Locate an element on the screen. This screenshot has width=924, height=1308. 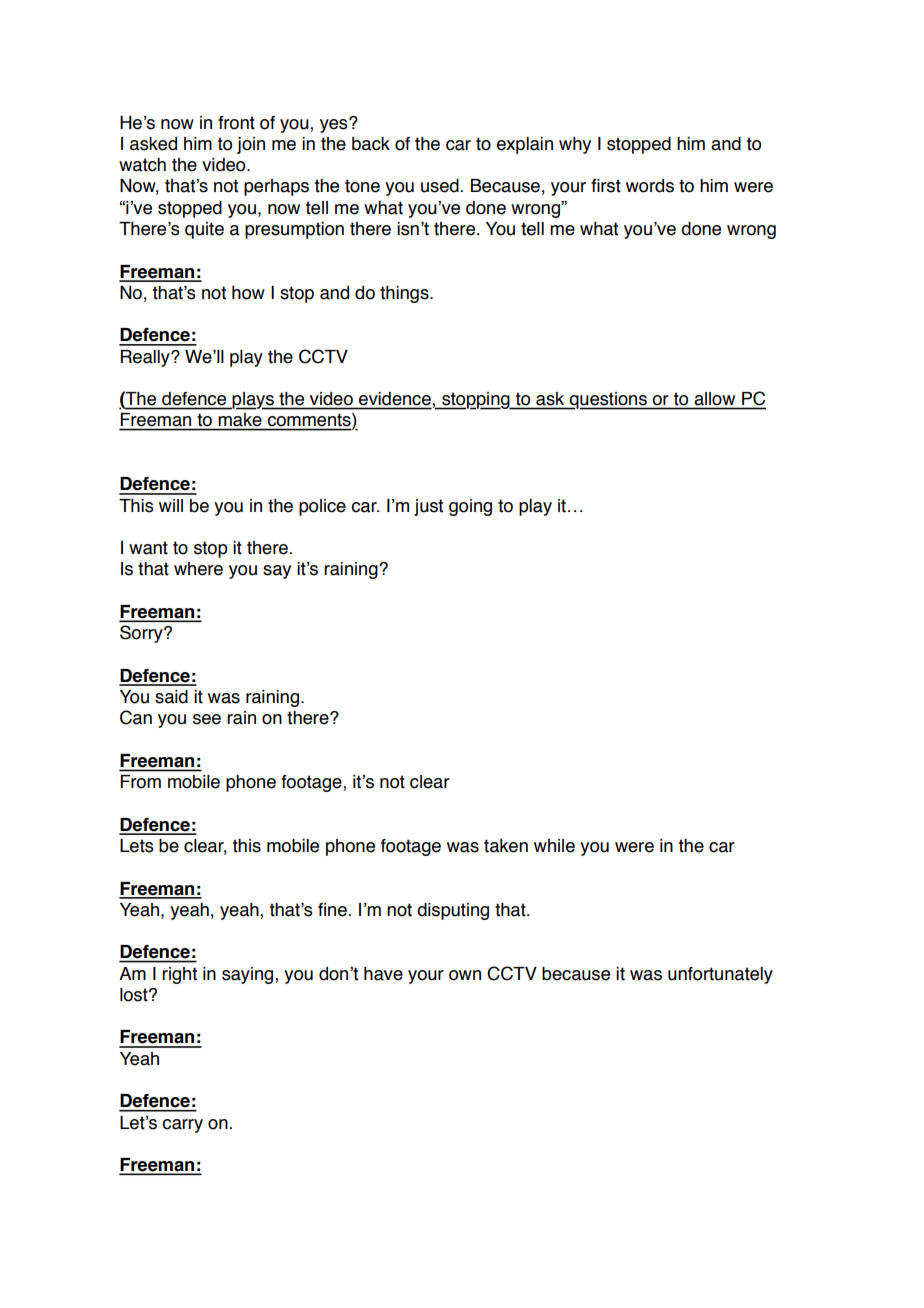
questions is located at coordinates (608, 401).
